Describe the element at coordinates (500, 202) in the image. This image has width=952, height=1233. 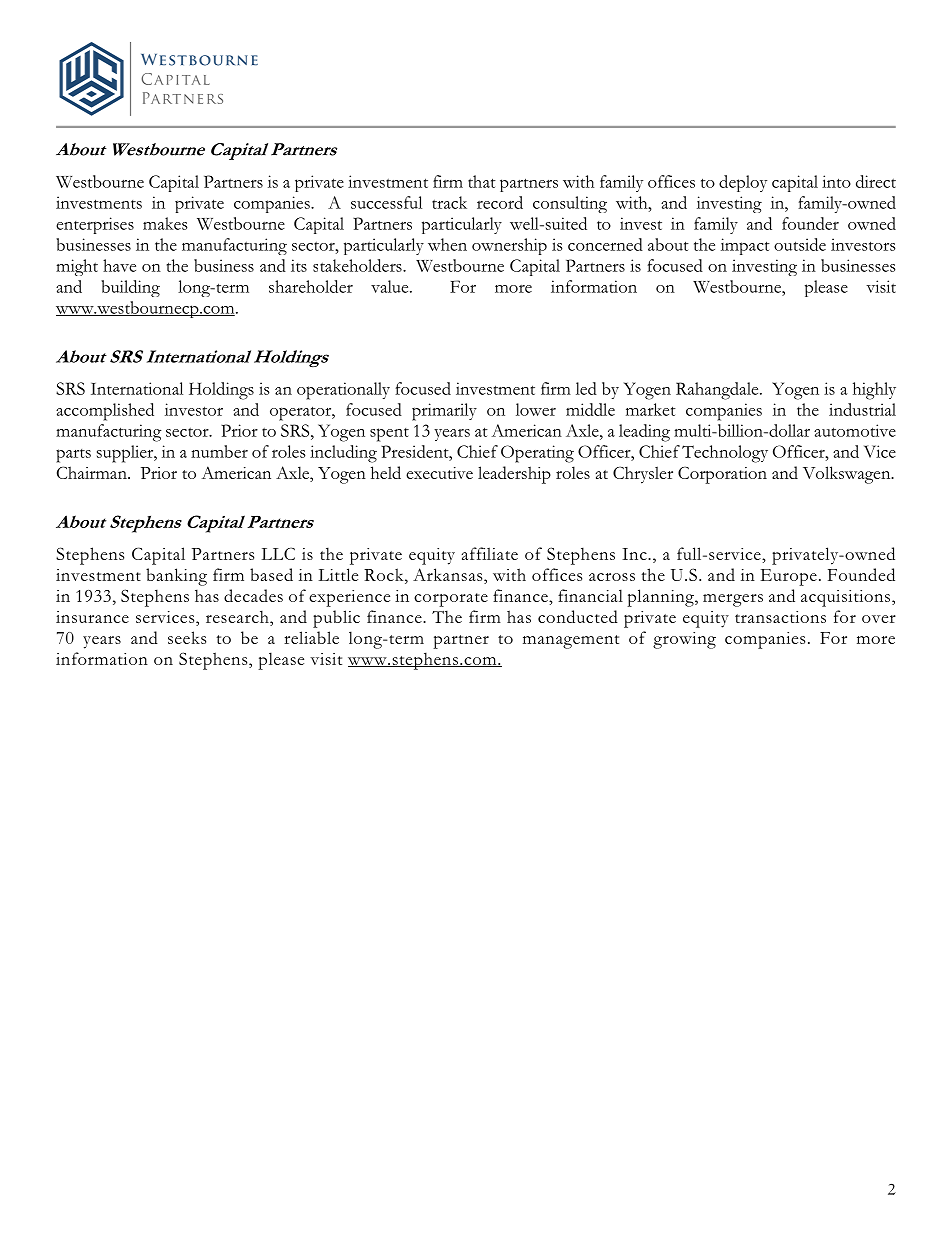
I see `record` at that location.
